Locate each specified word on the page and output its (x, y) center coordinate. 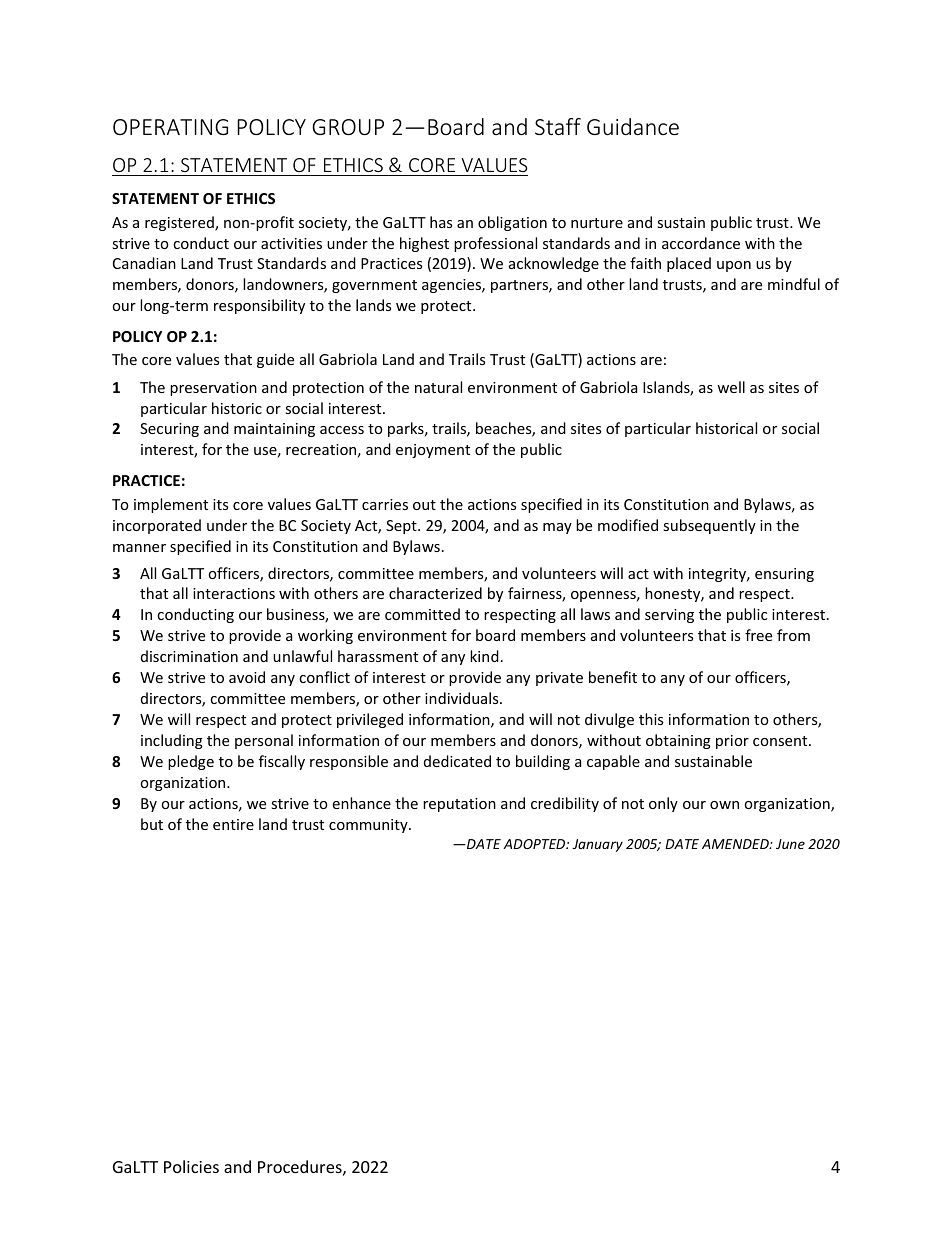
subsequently (709, 526)
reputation (459, 805)
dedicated (457, 761)
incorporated (157, 526)
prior (732, 742)
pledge (191, 762)
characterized (435, 593)
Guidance (633, 126)
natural (438, 387)
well (731, 387)
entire (233, 824)
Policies (191, 1166)
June (790, 844)
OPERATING (170, 127)
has (441, 222)
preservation (213, 389)
